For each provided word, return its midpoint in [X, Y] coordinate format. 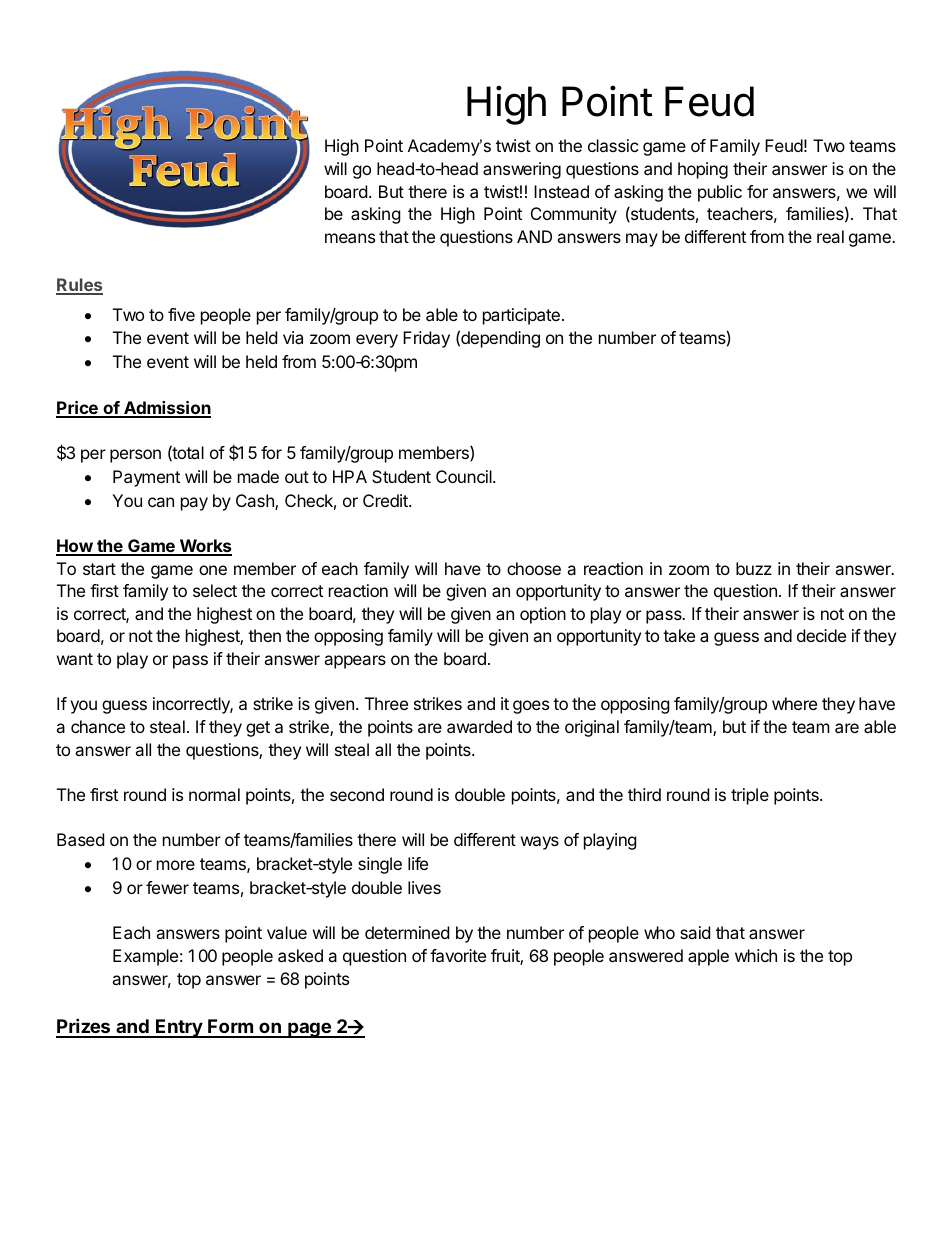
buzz [754, 568]
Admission [166, 409]
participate [521, 316]
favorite [458, 955]
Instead [561, 191]
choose [534, 568]
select [215, 590]
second [357, 794]
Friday [426, 339]
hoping [703, 170]
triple [750, 796]
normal [214, 794]
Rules [79, 286]
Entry [179, 1028]
